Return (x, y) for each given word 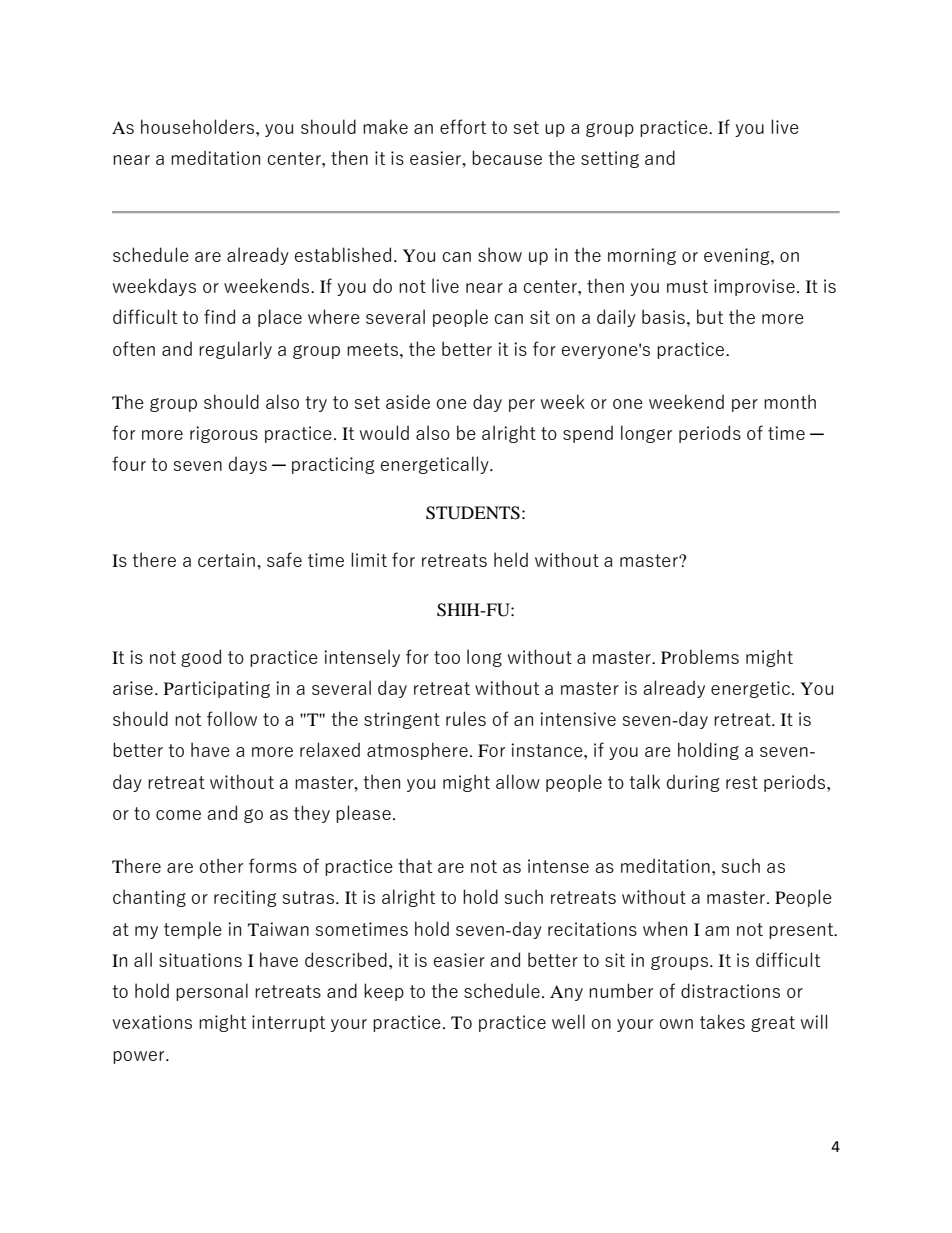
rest (742, 782)
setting (610, 159)
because (507, 157)
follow (232, 718)
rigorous (224, 434)
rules (466, 718)
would (384, 432)
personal (212, 992)
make (385, 126)
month (790, 401)
